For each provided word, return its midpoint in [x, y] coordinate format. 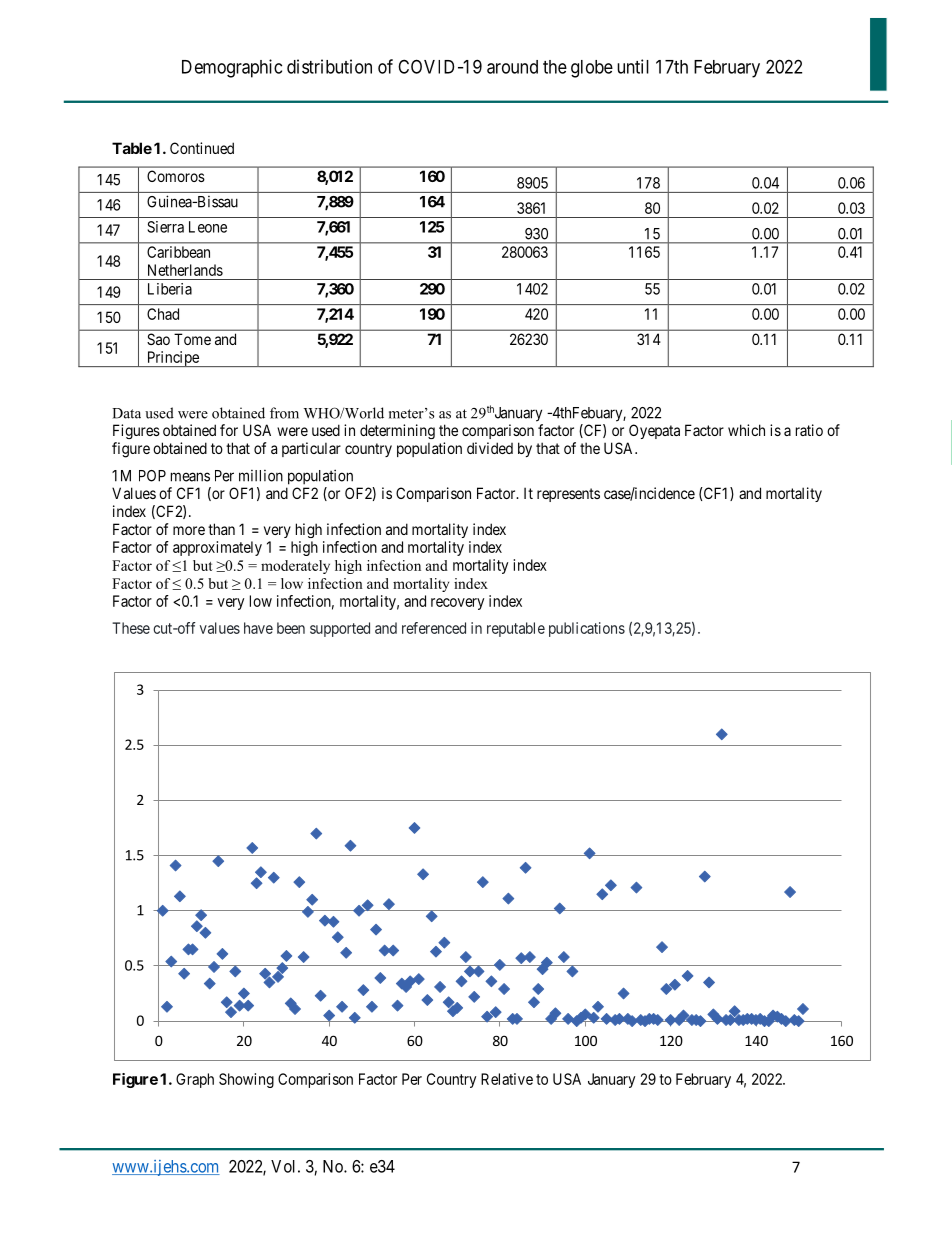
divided [490, 448]
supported [340, 629]
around [512, 67]
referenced [434, 628]
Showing [246, 1080]
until [633, 66]
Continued [202, 148]
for [229, 430]
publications [587, 629]
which [746, 430]
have [258, 628]
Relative [507, 1079]
